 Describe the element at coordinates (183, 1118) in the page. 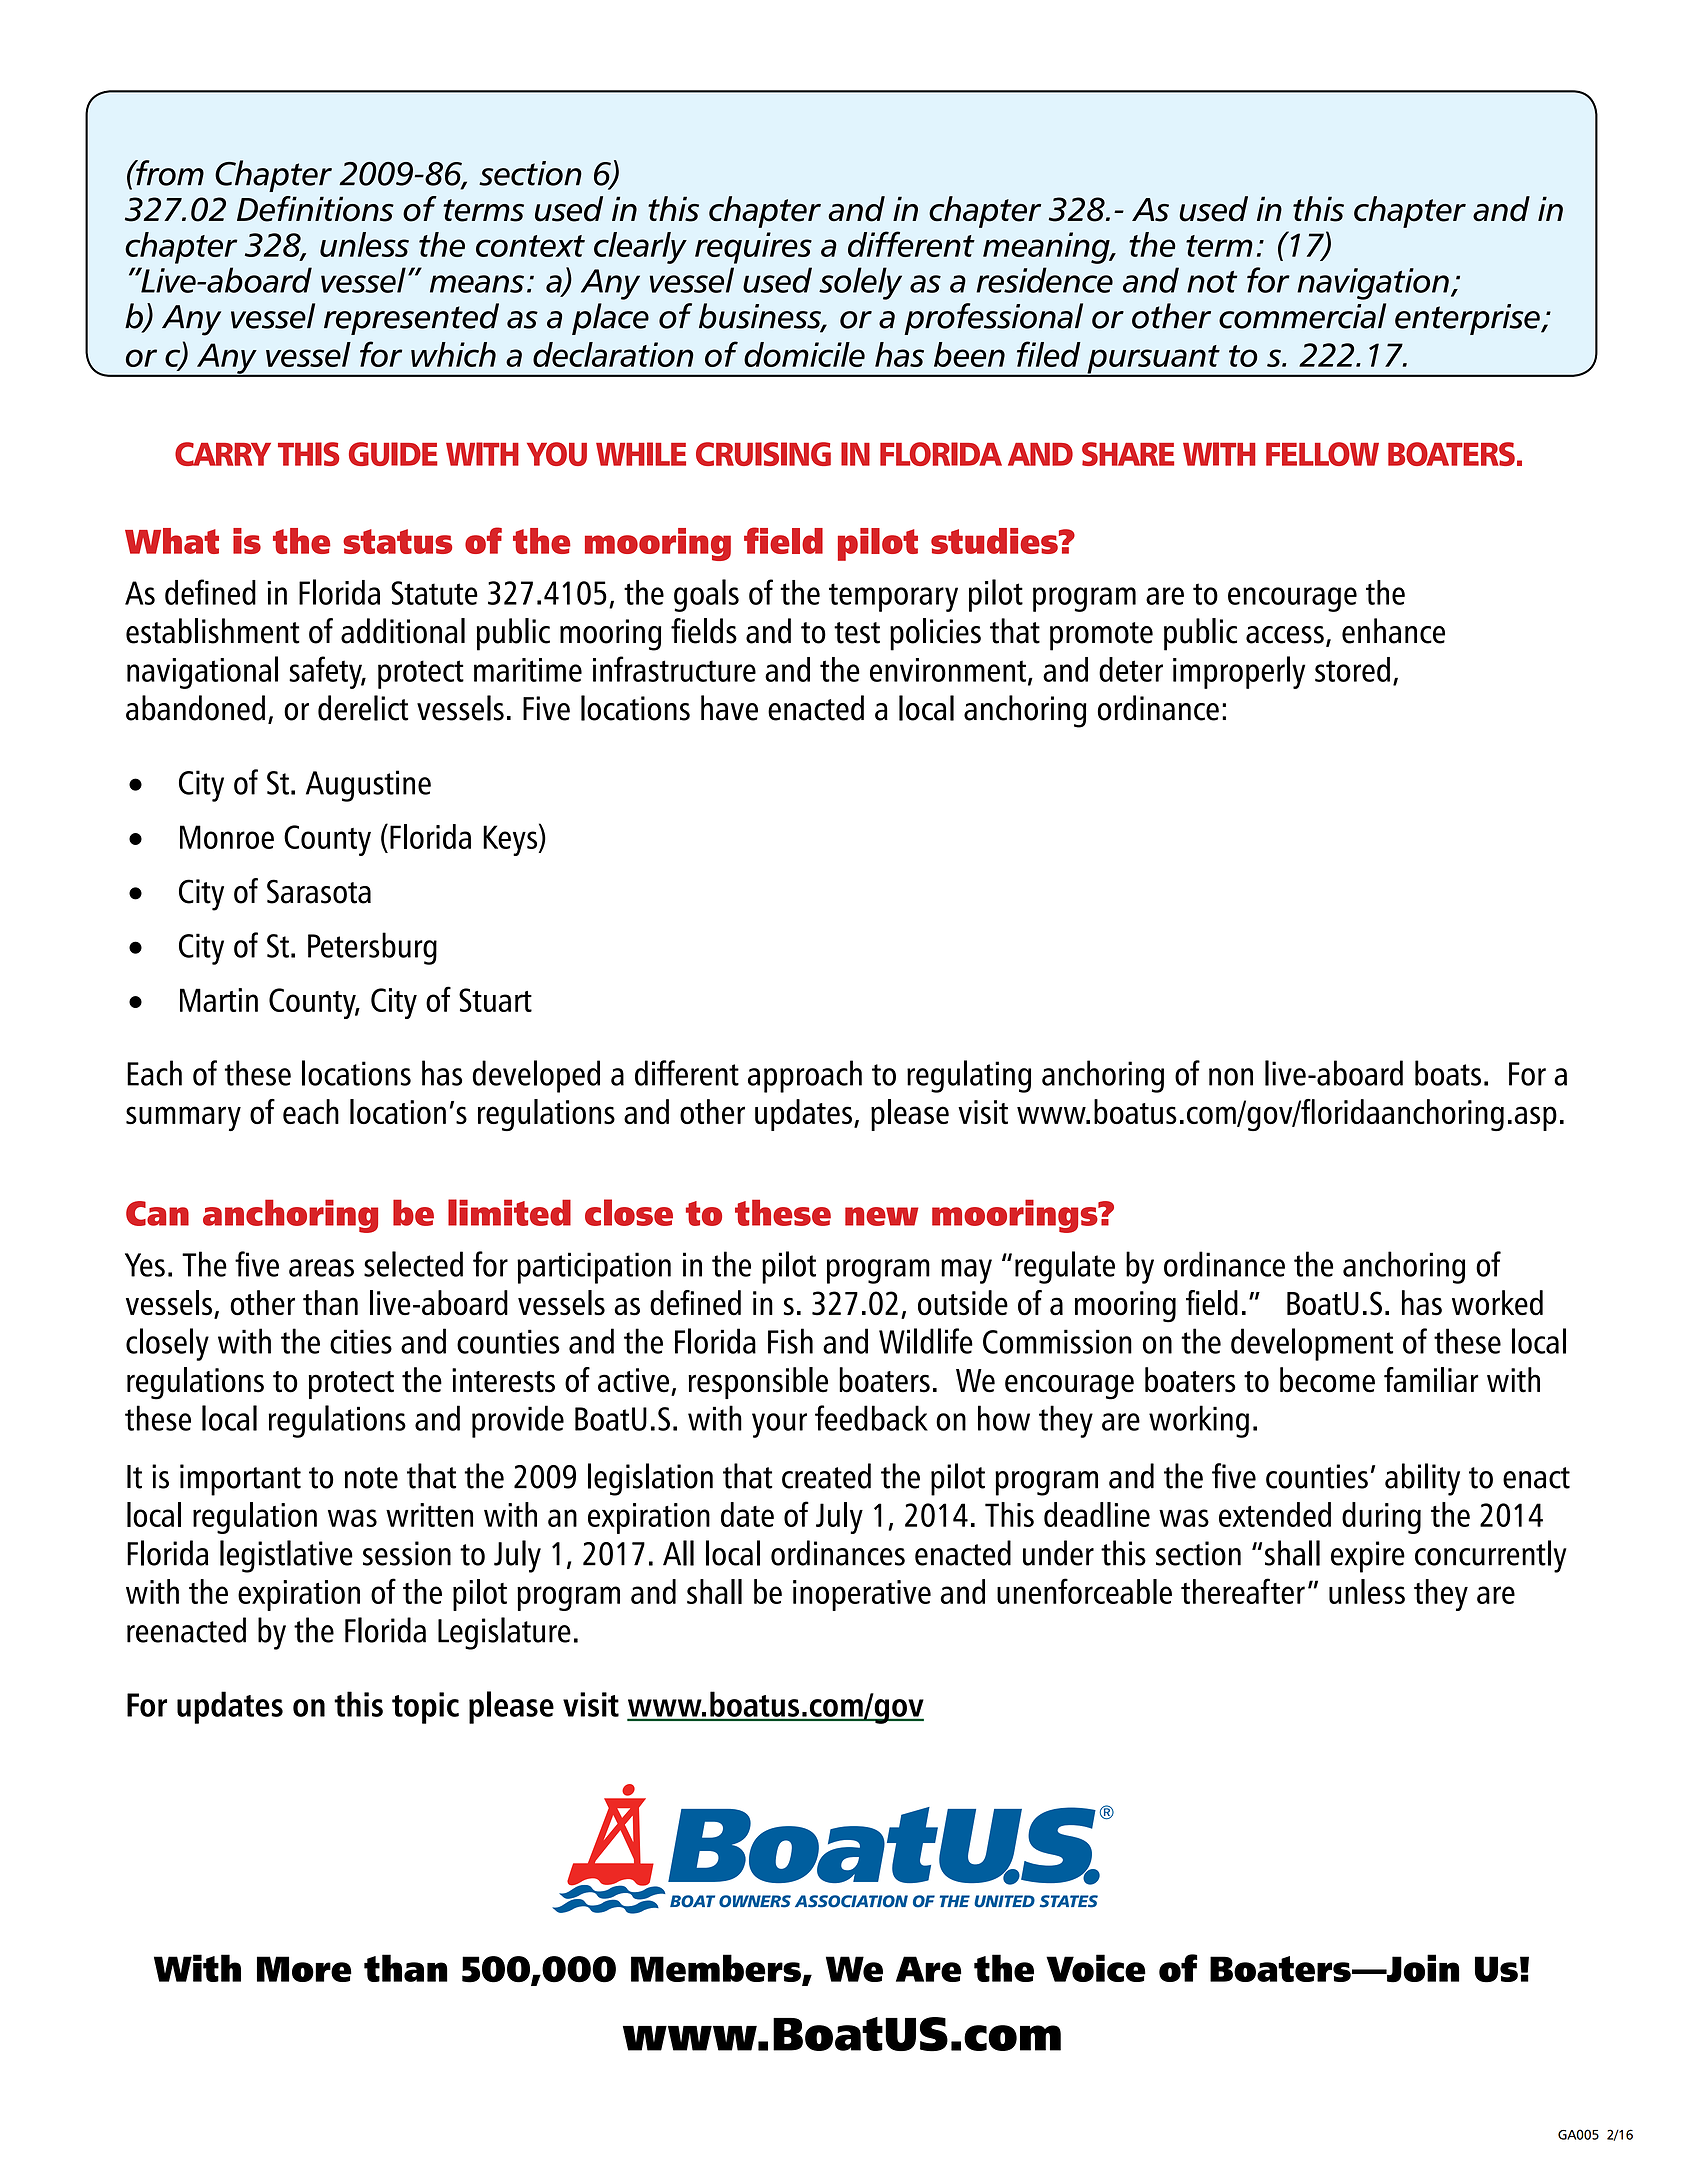

I see `summary` at that location.
